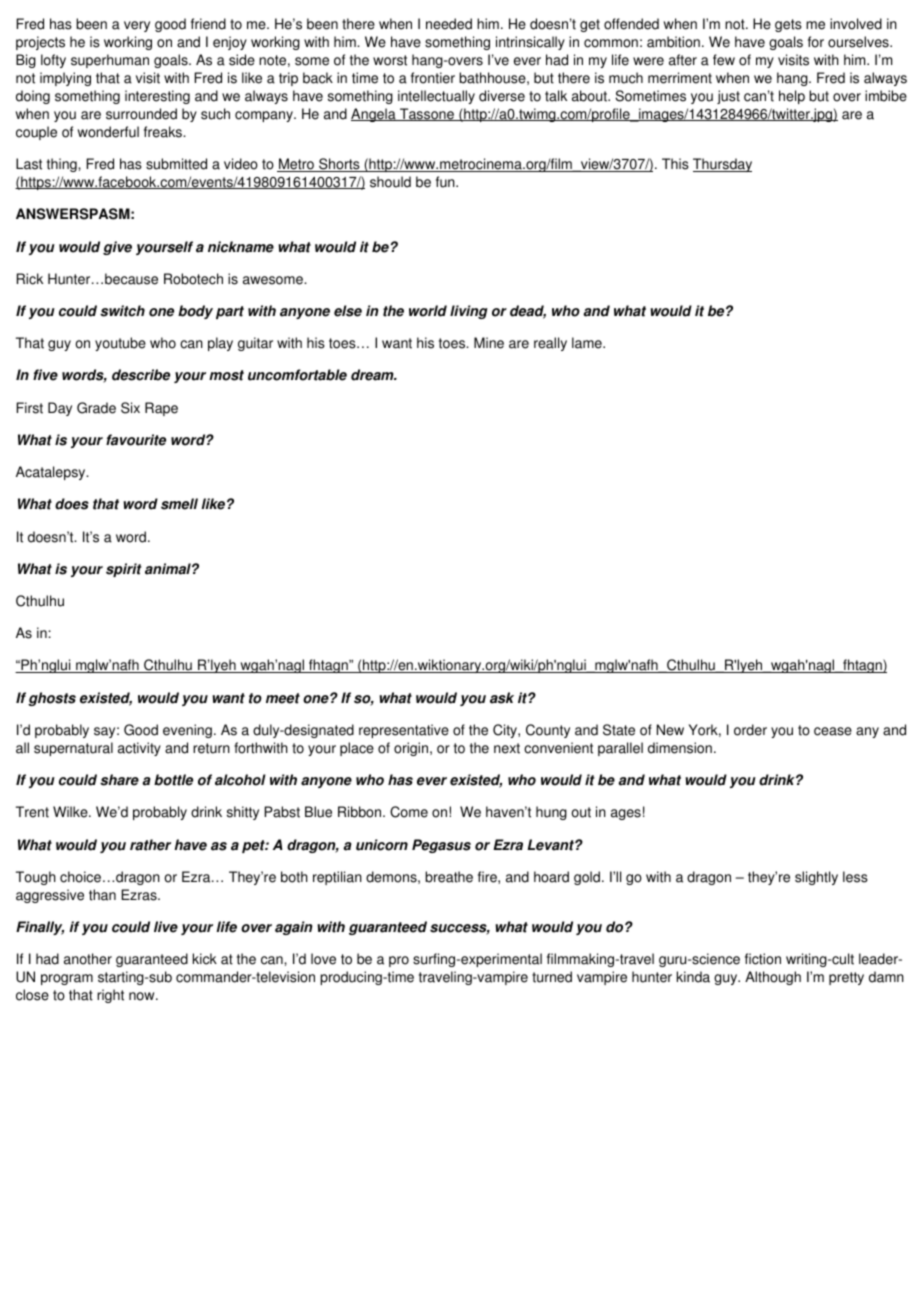  What do you see at coordinates (773, 978) in the document?
I see `Although` at bounding box center [773, 978].
